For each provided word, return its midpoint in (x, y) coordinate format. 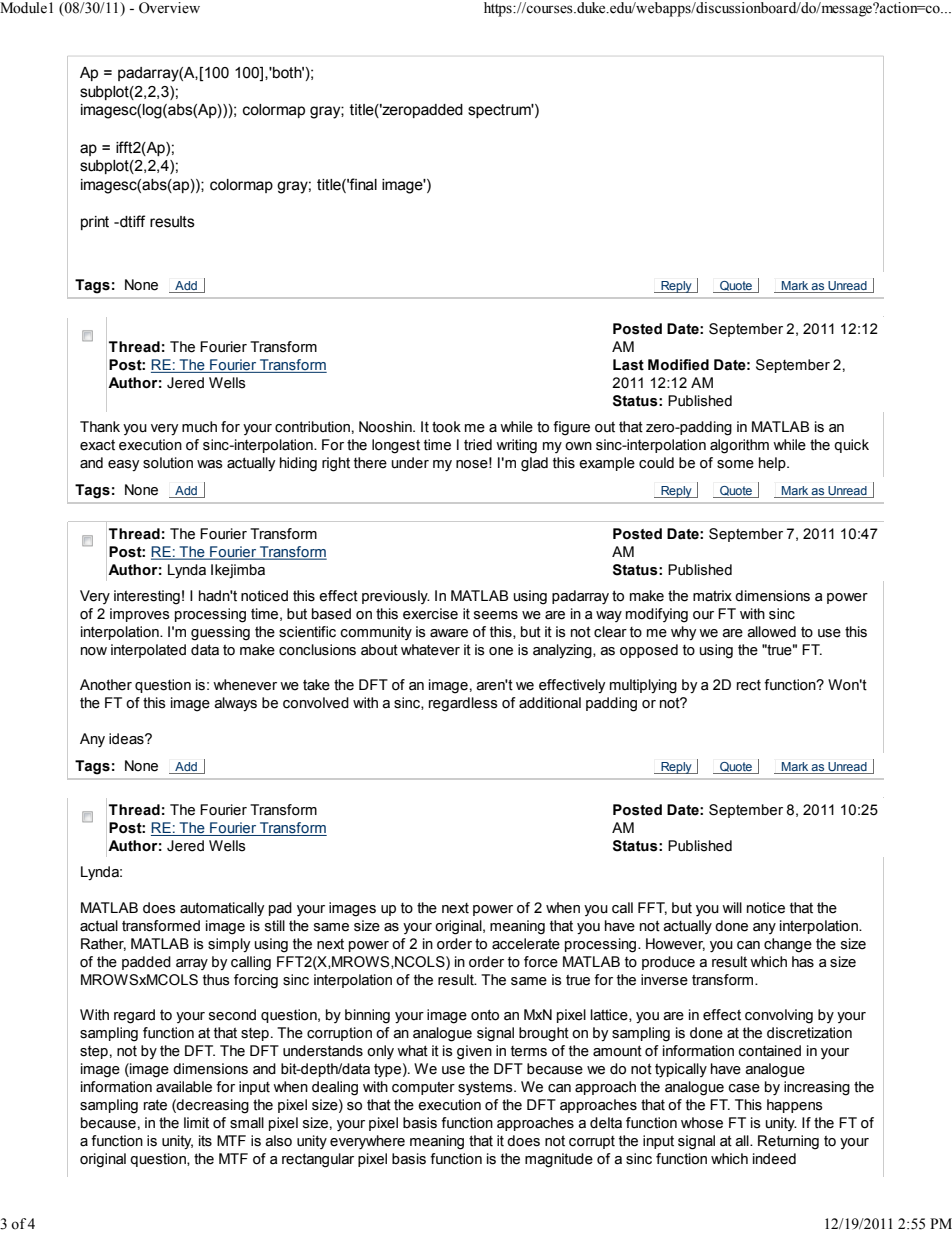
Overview (169, 8)
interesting (147, 597)
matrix (712, 596)
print (95, 223)
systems (486, 1088)
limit (196, 1123)
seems (496, 615)
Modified (678, 365)
